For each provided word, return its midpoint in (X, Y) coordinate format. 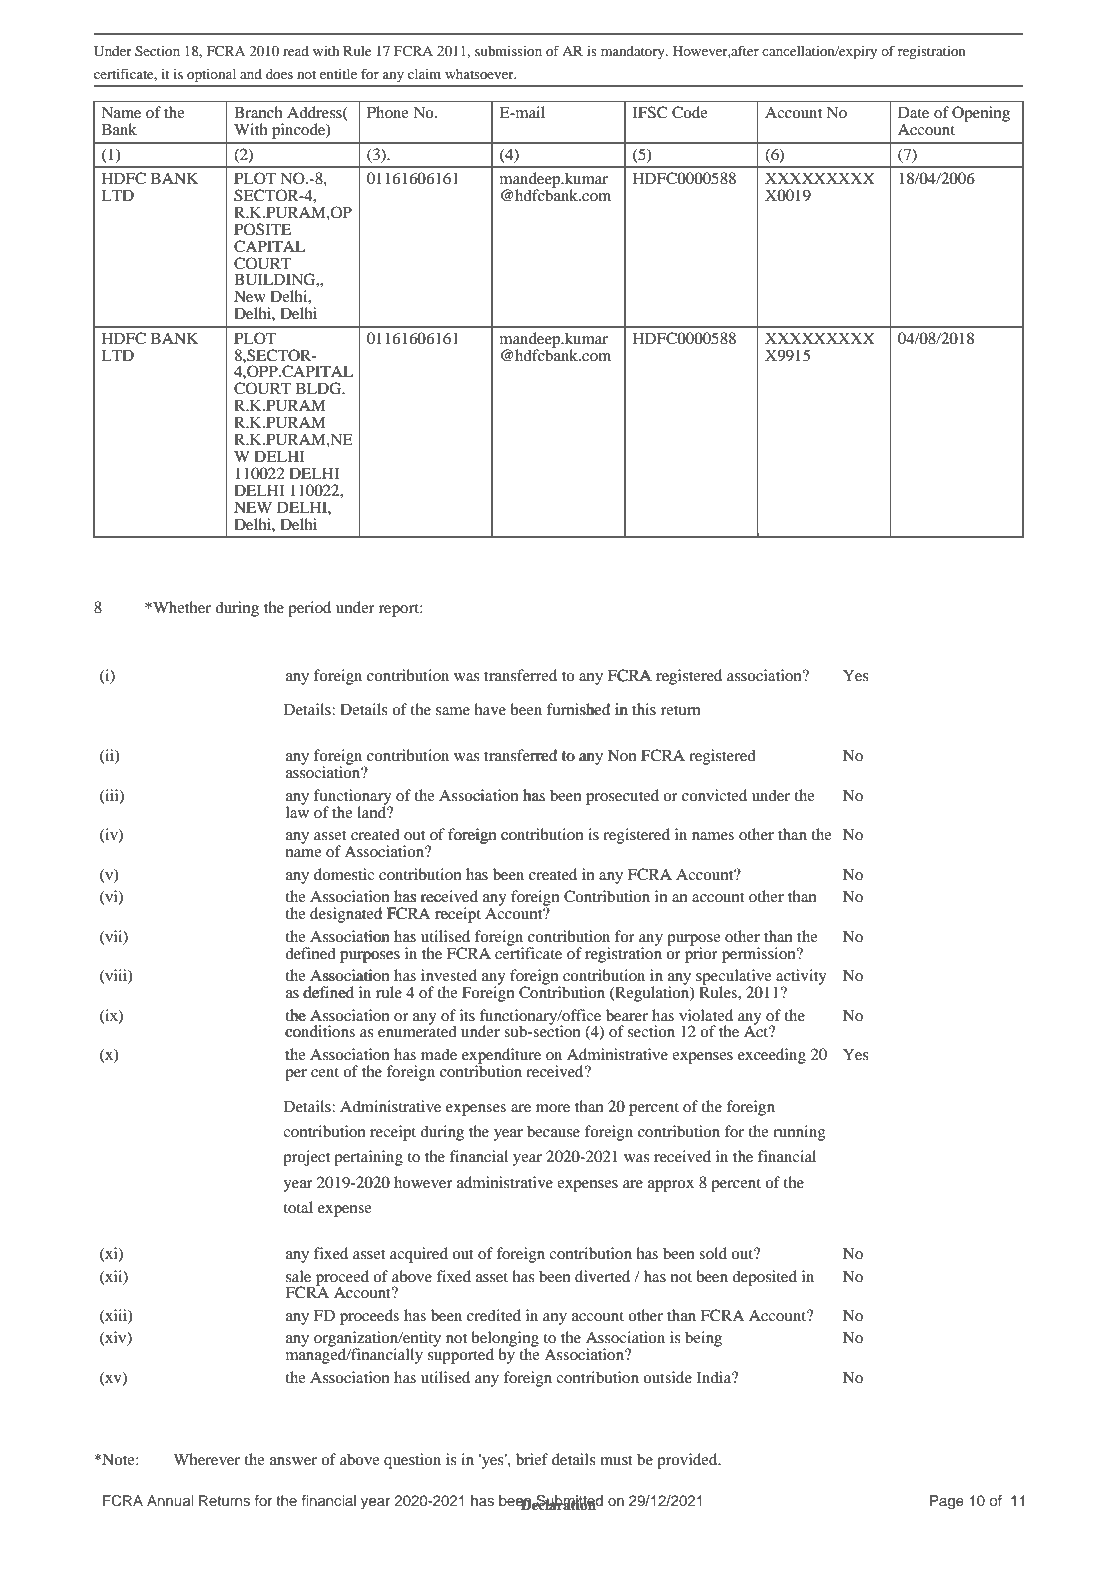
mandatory (634, 53)
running (799, 1133)
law (297, 811)
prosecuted (622, 797)
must (616, 1460)
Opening (981, 114)
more (553, 1108)
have (490, 709)
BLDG (320, 388)
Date (913, 112)
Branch (258, 112)
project (306, 1158)
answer (293, 1461)
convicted (714, 795)
